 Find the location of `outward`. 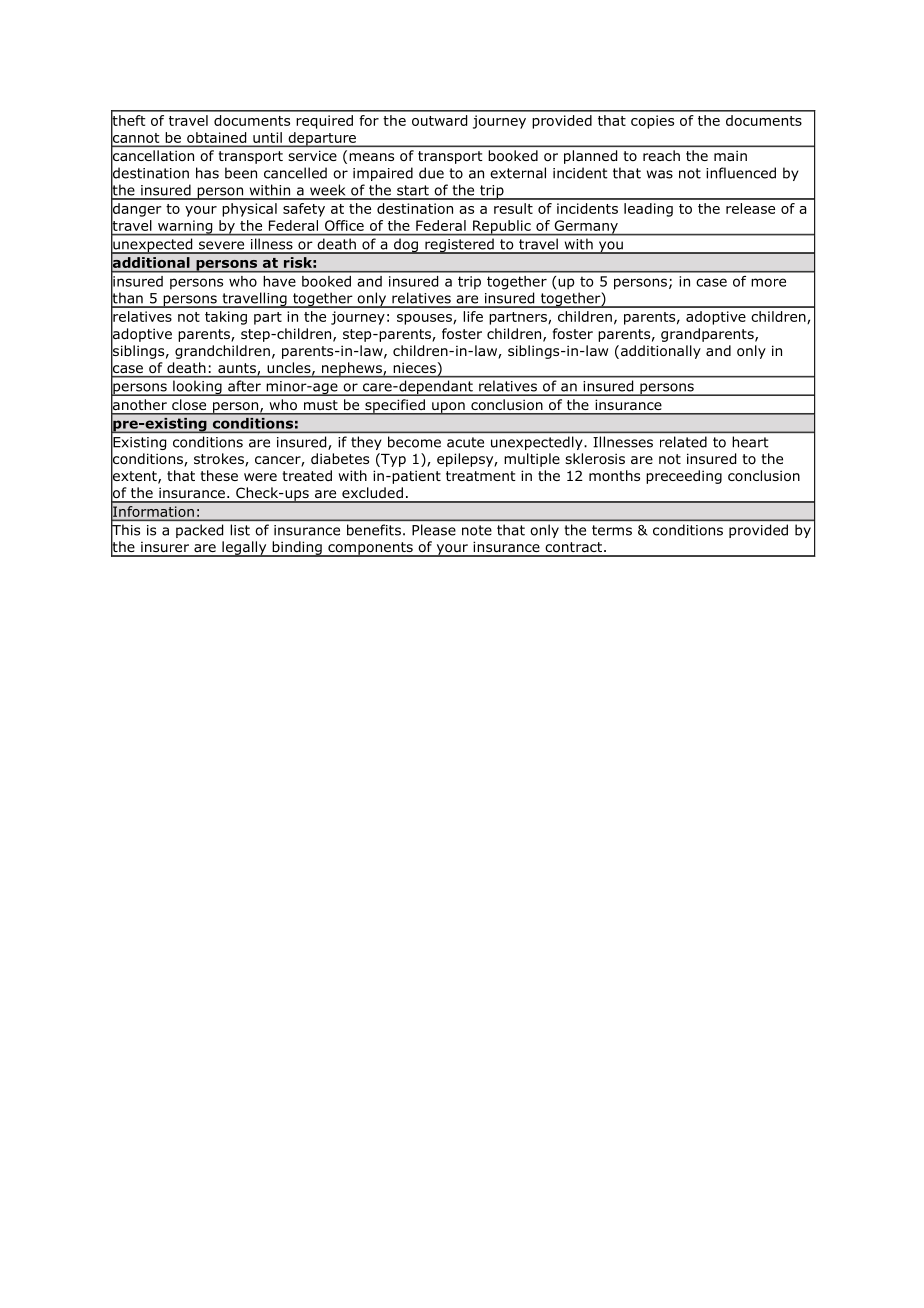

outward is located at coordinates (439, 120).
